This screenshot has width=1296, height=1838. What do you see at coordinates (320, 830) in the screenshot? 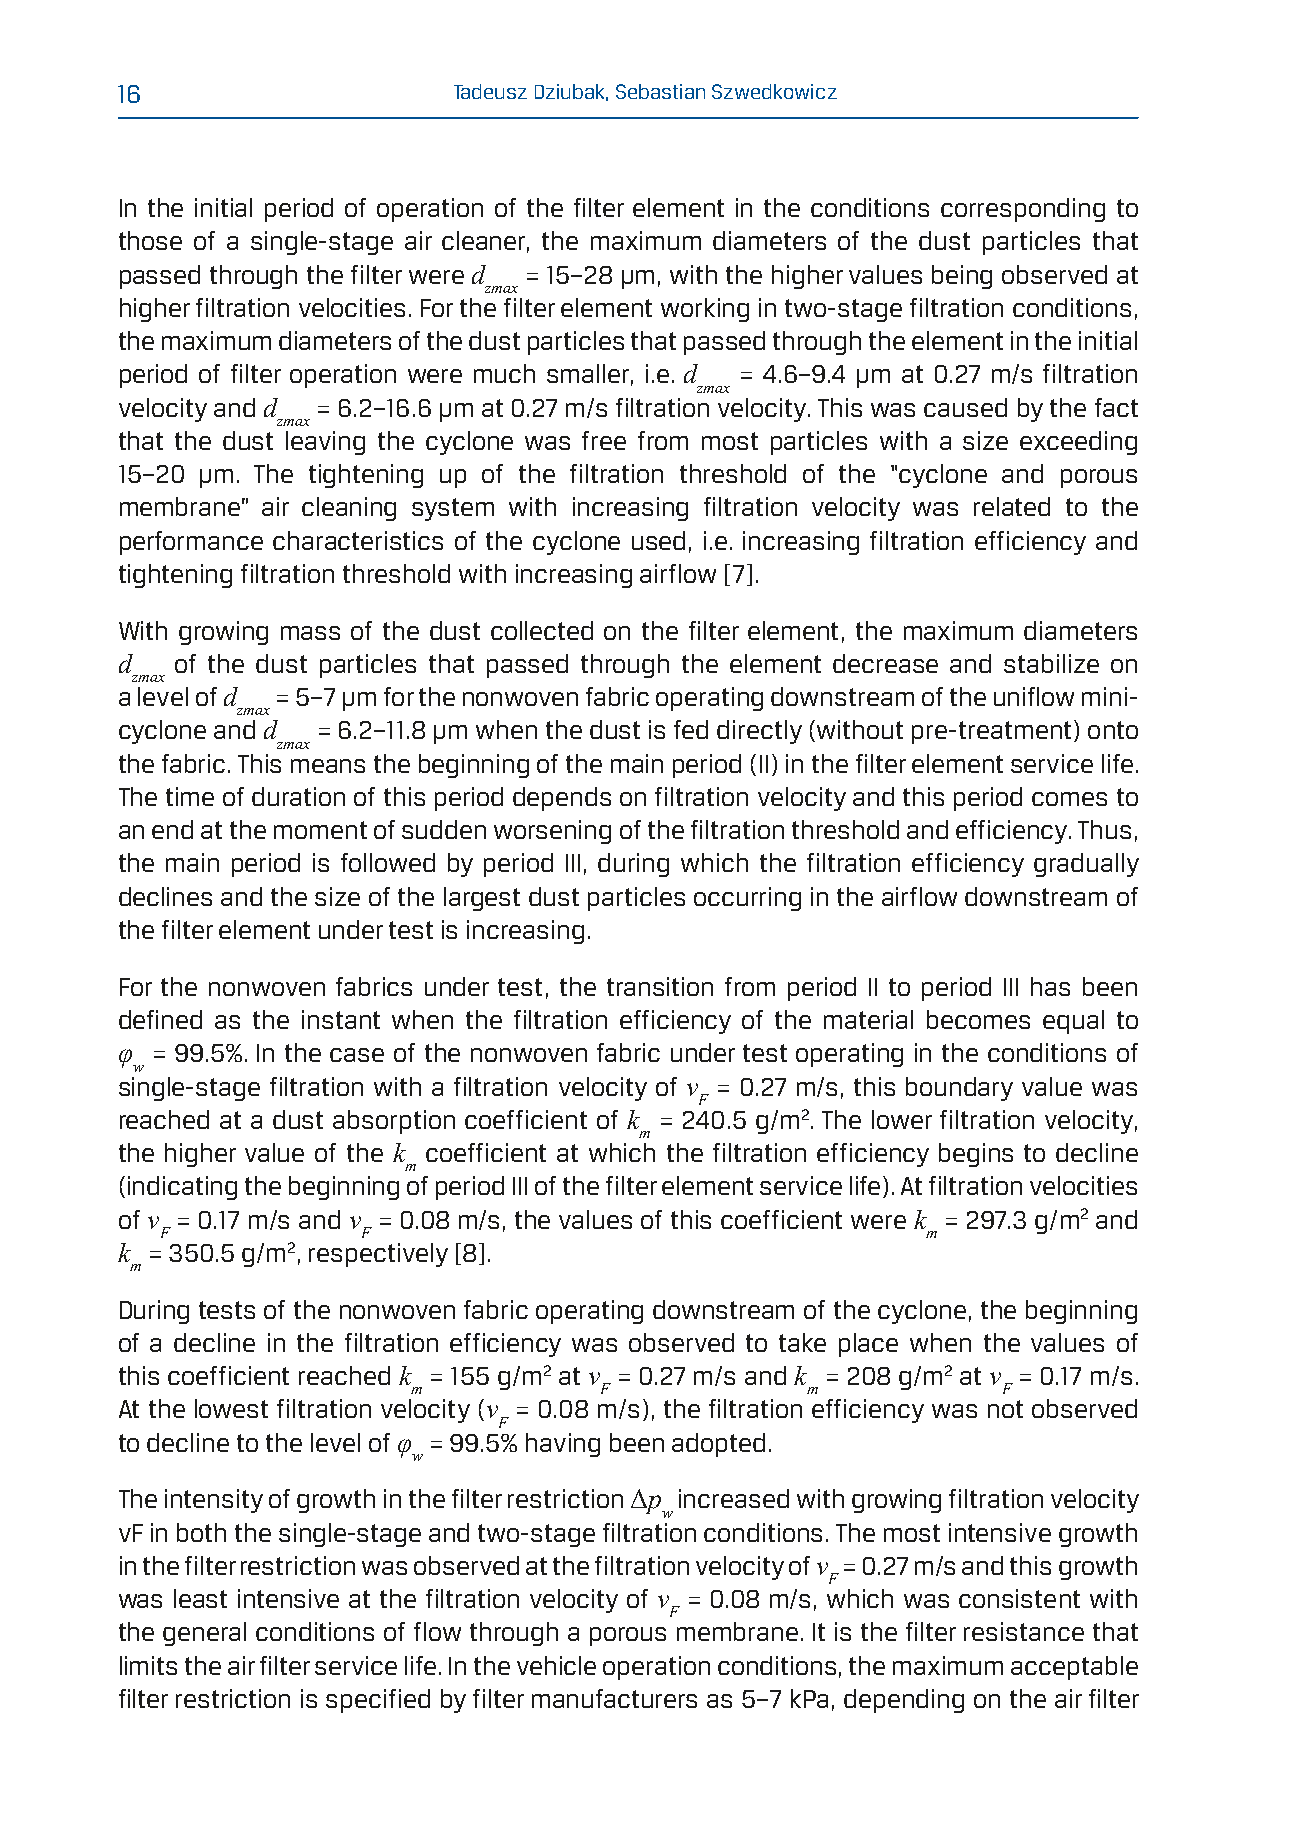
I see `moment` at bounding box center [320, 830].
